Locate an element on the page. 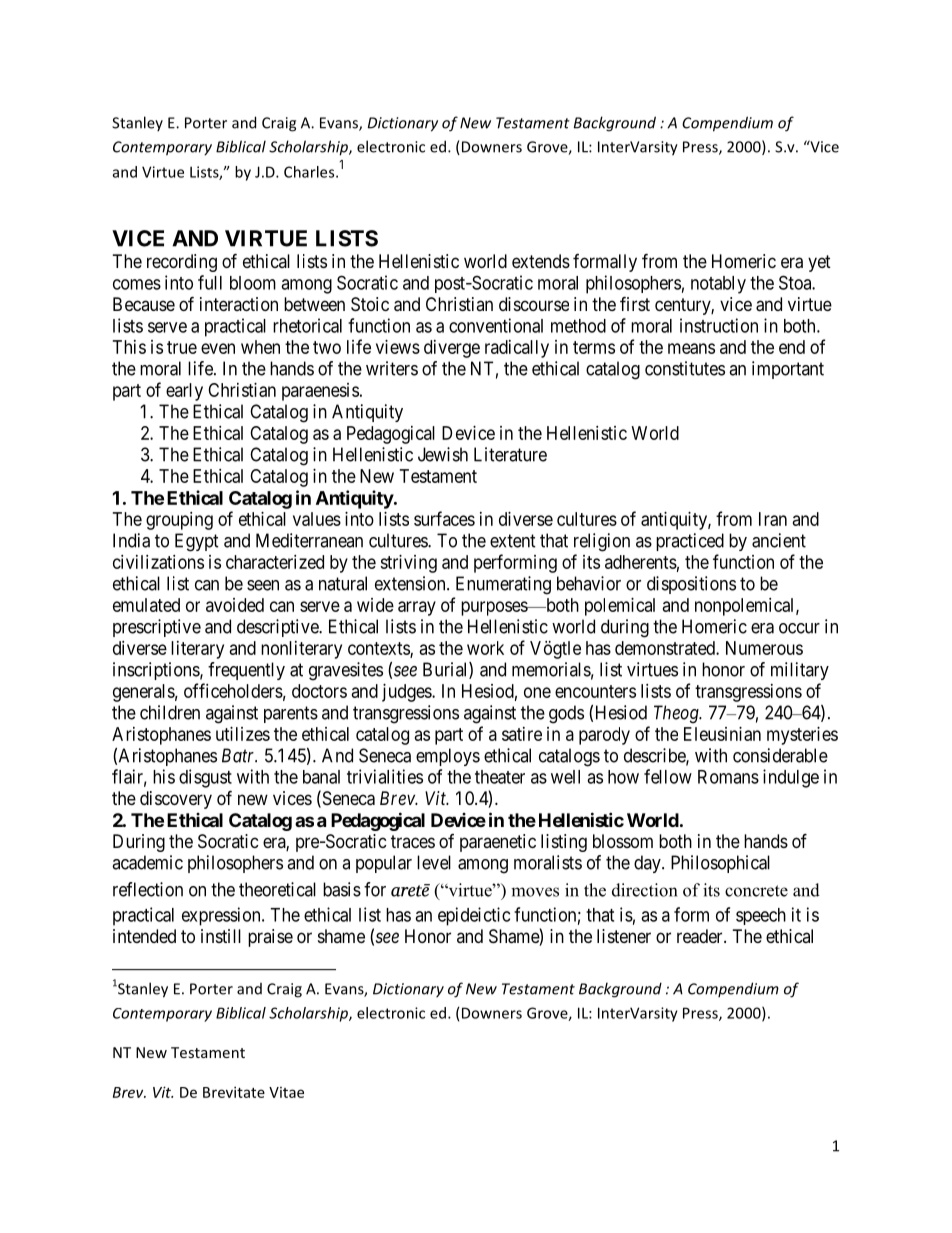  extends is located at coordinates (541, 261).
